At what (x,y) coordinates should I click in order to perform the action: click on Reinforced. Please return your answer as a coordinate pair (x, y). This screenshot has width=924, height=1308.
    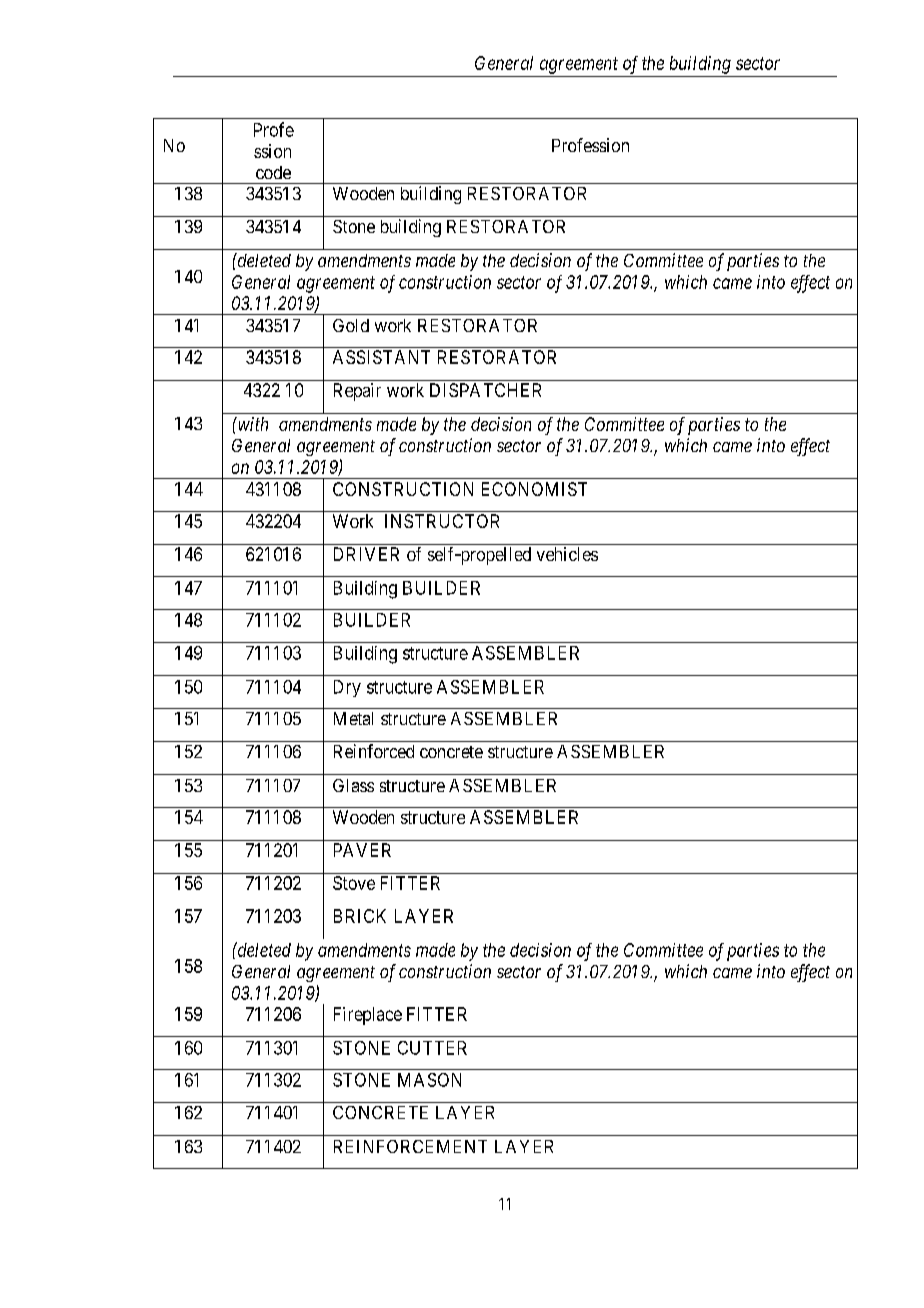
    Looking at the image, I should click on (374, 751).
